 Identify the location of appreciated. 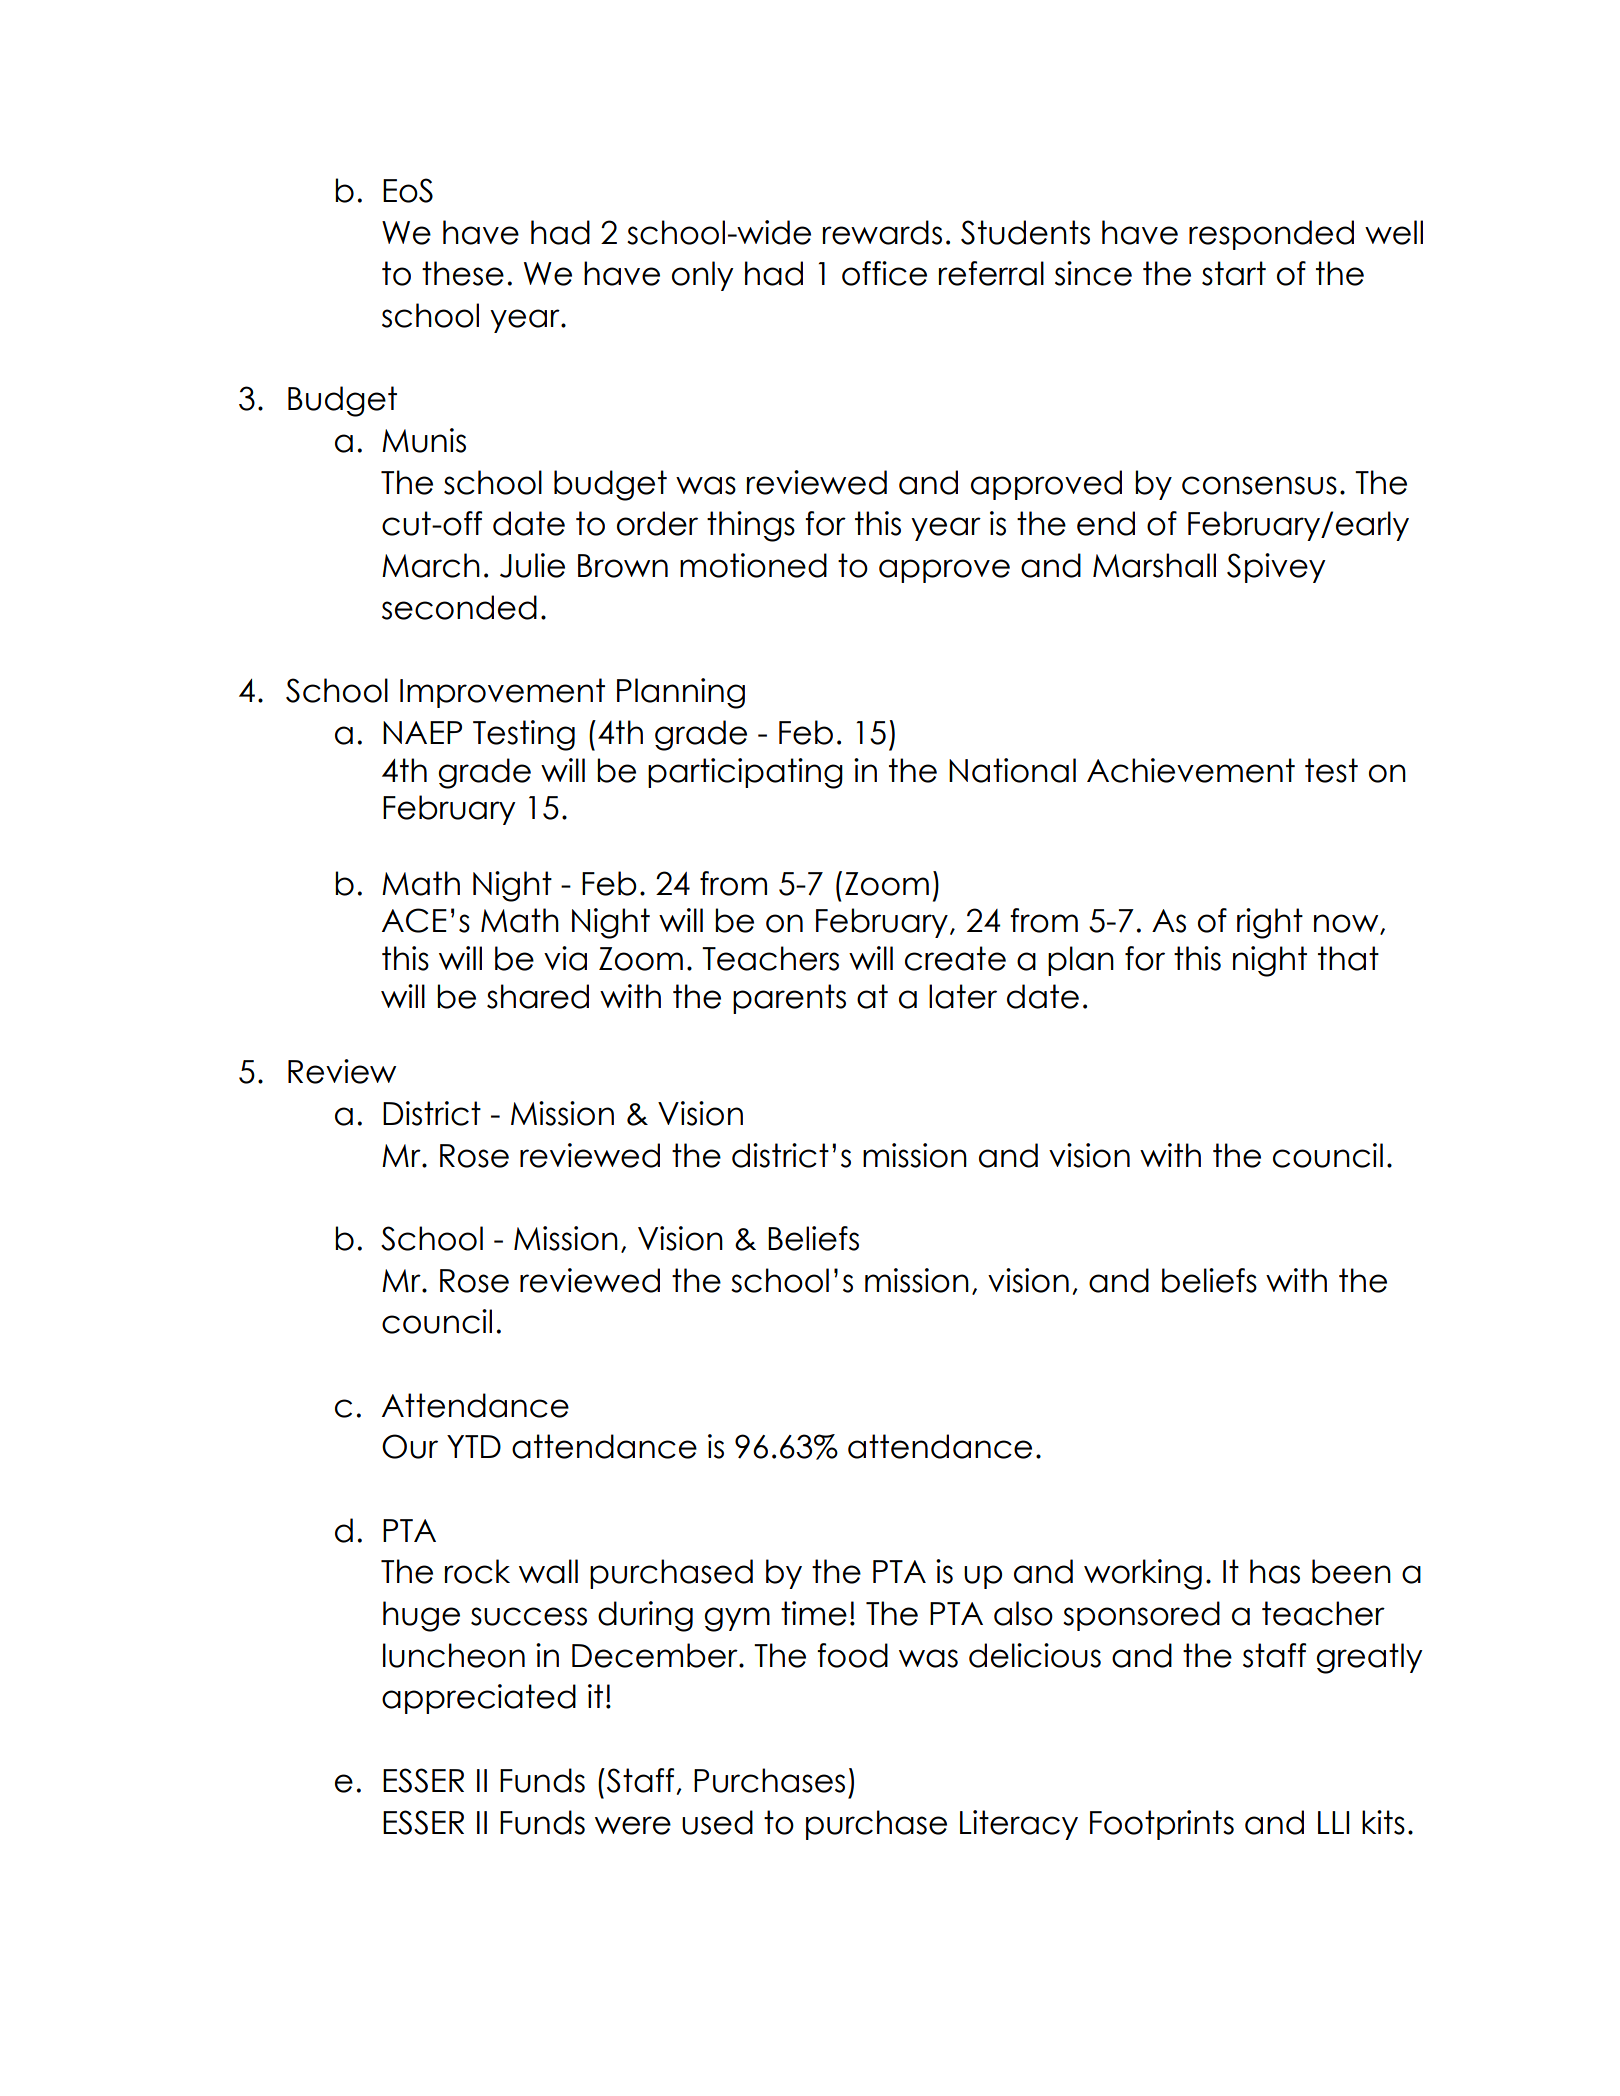
(479, 1699).
